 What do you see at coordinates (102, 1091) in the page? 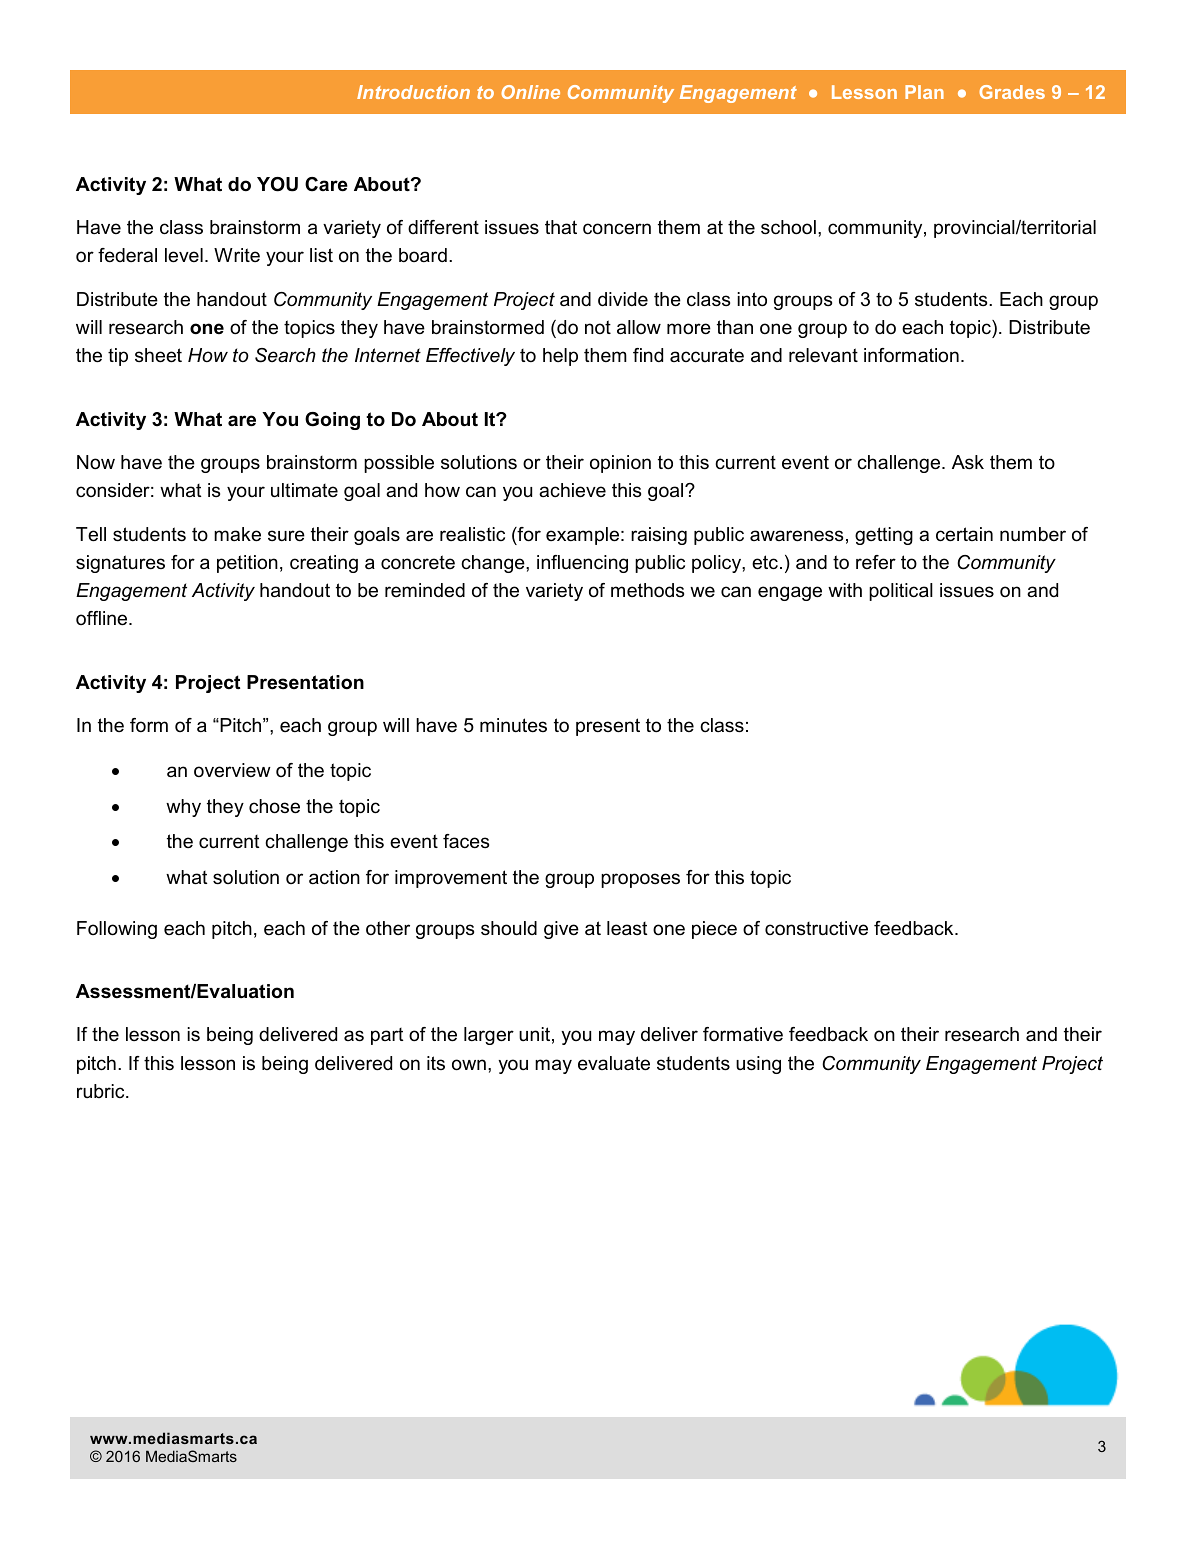
I see `rubric` at bounding box center [102, 1091].
